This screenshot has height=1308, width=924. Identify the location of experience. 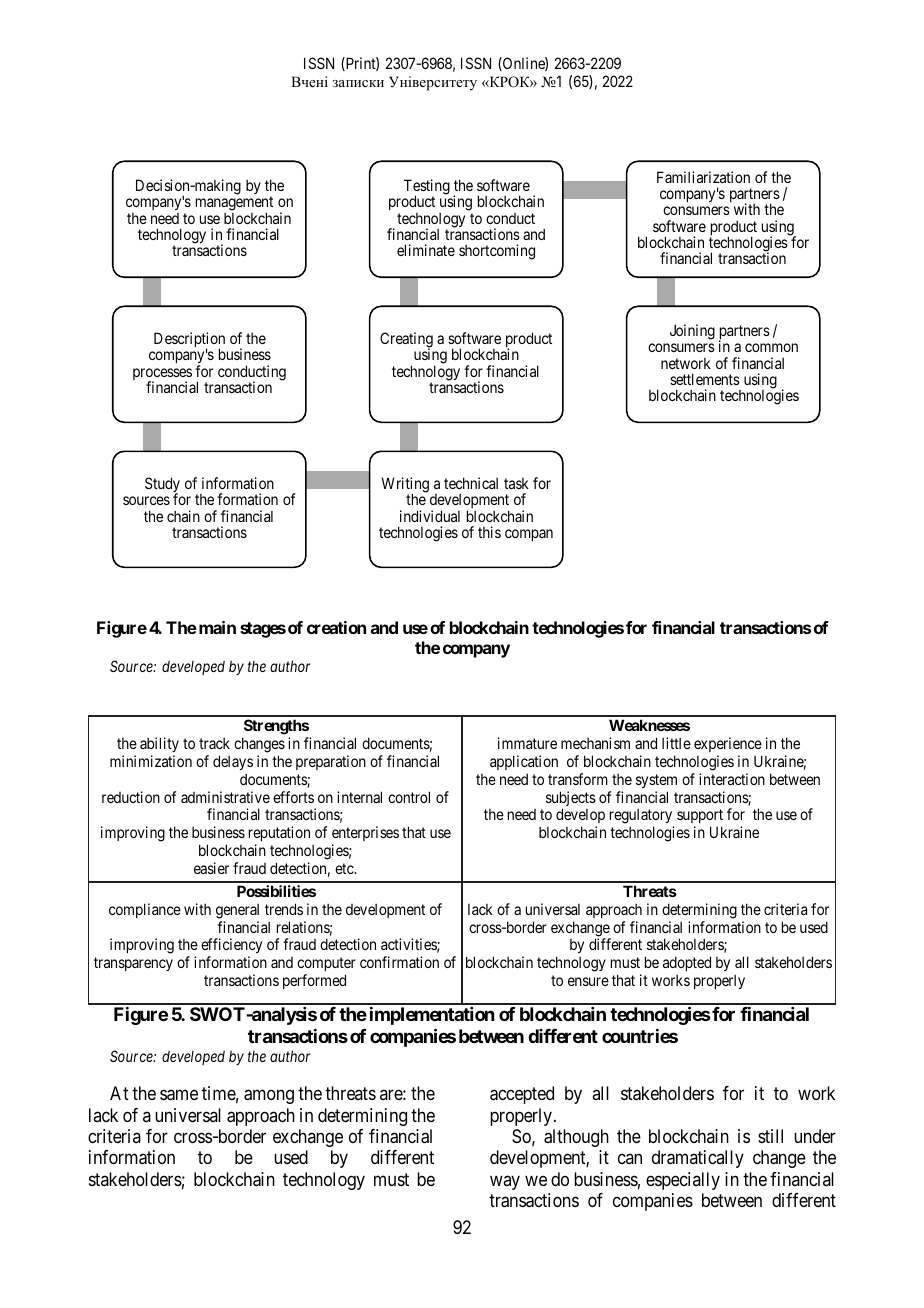
(728, 744).
